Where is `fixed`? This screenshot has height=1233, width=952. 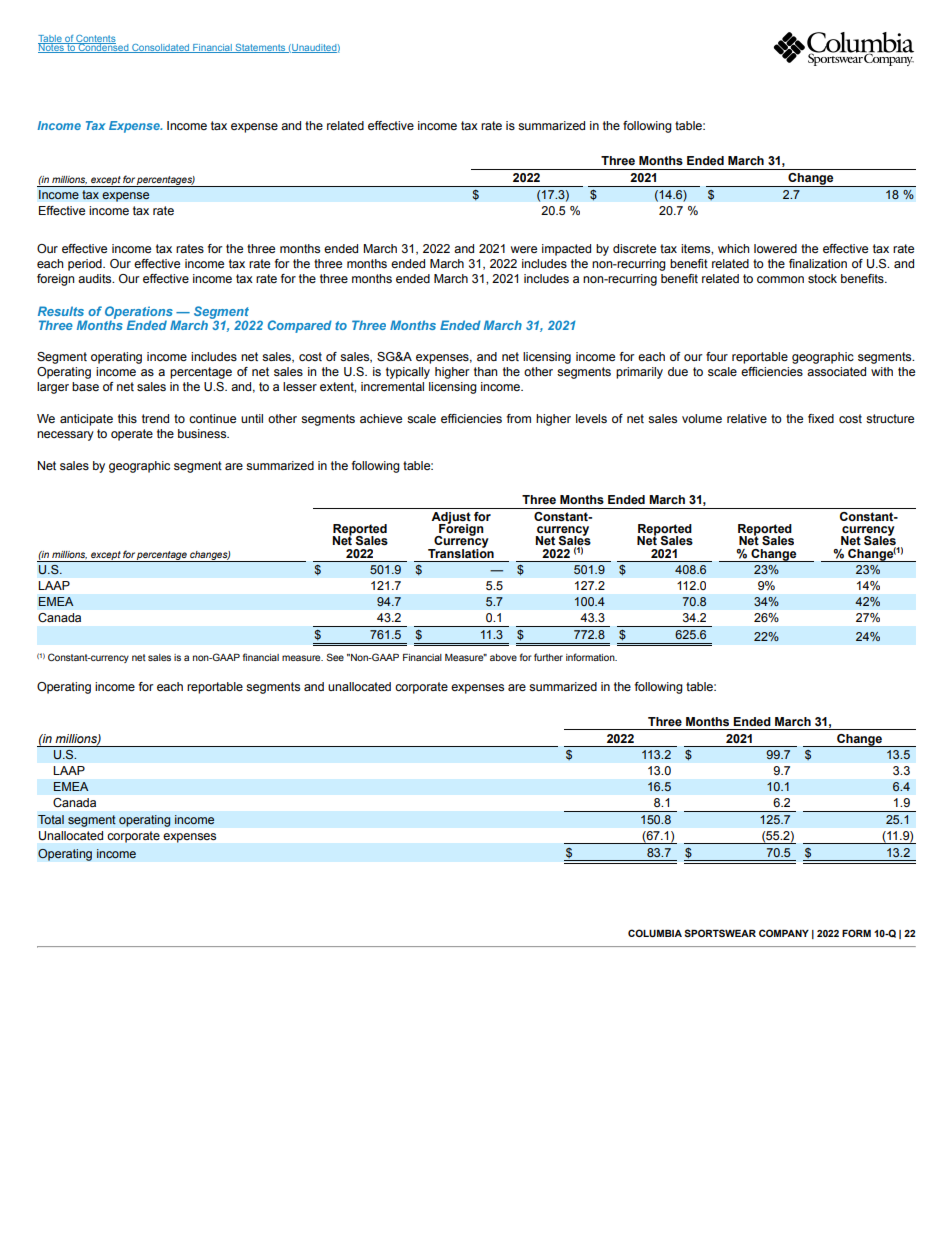
fixed is located at coordinates (821, 418).
